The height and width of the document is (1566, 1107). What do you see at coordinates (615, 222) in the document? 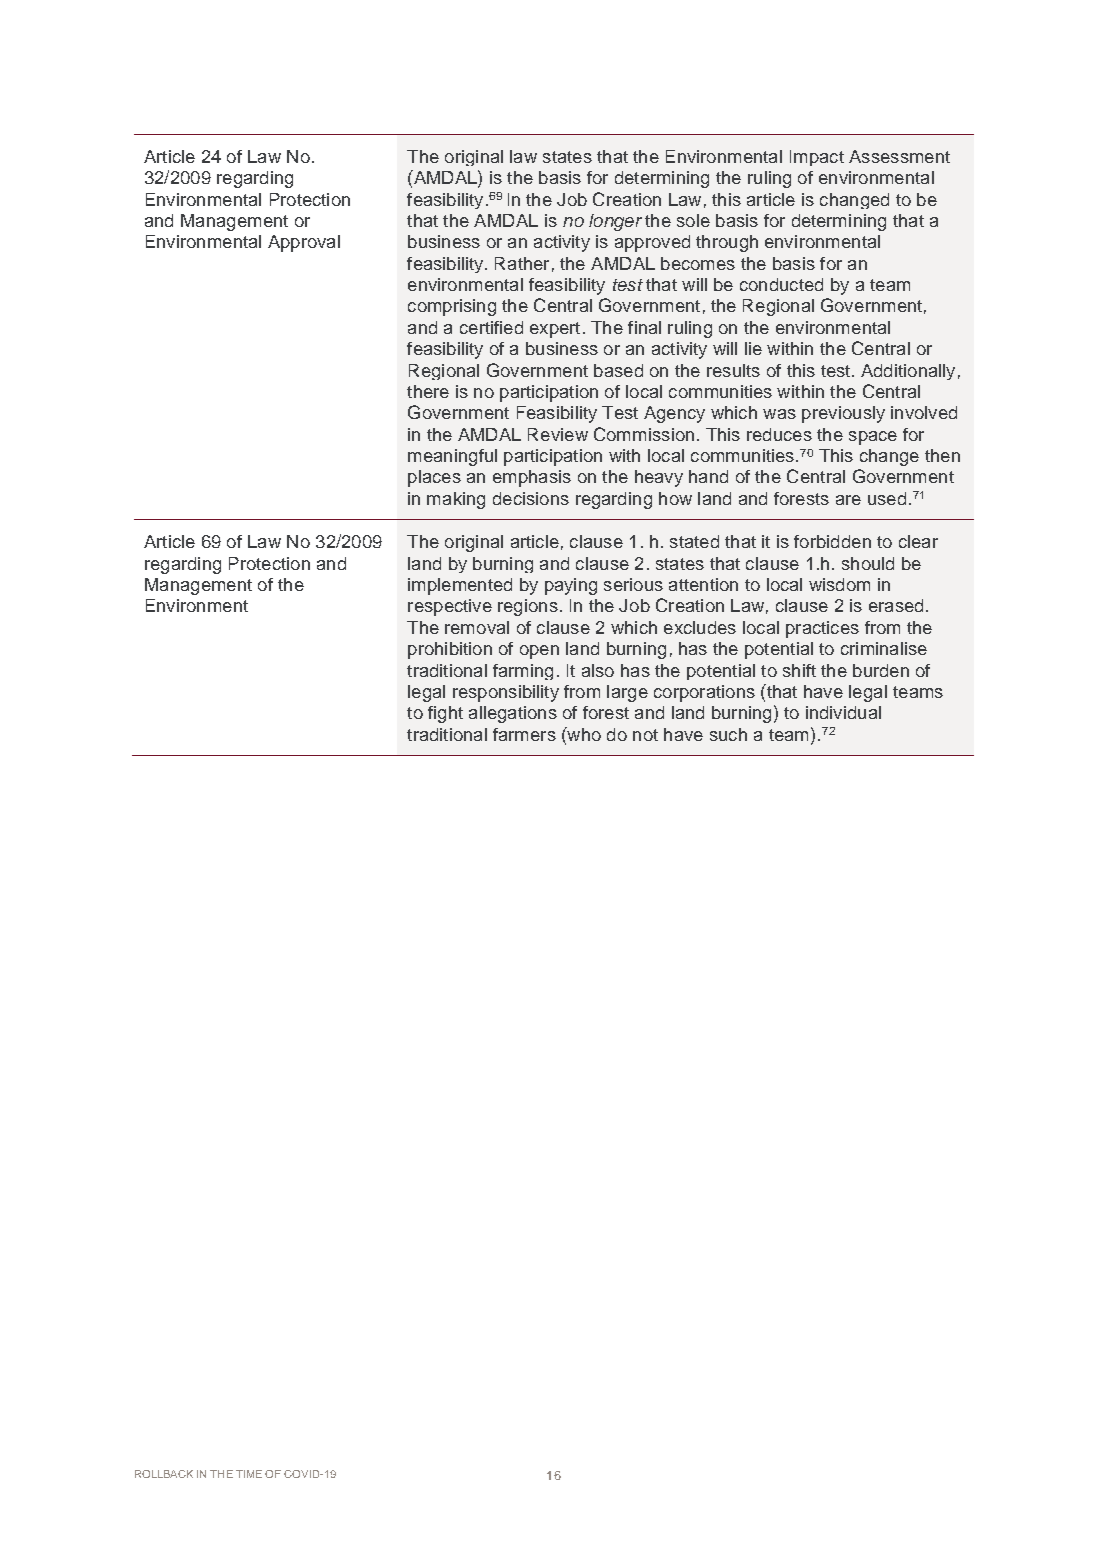
I see `longer` at bounding box center [615, 222].
